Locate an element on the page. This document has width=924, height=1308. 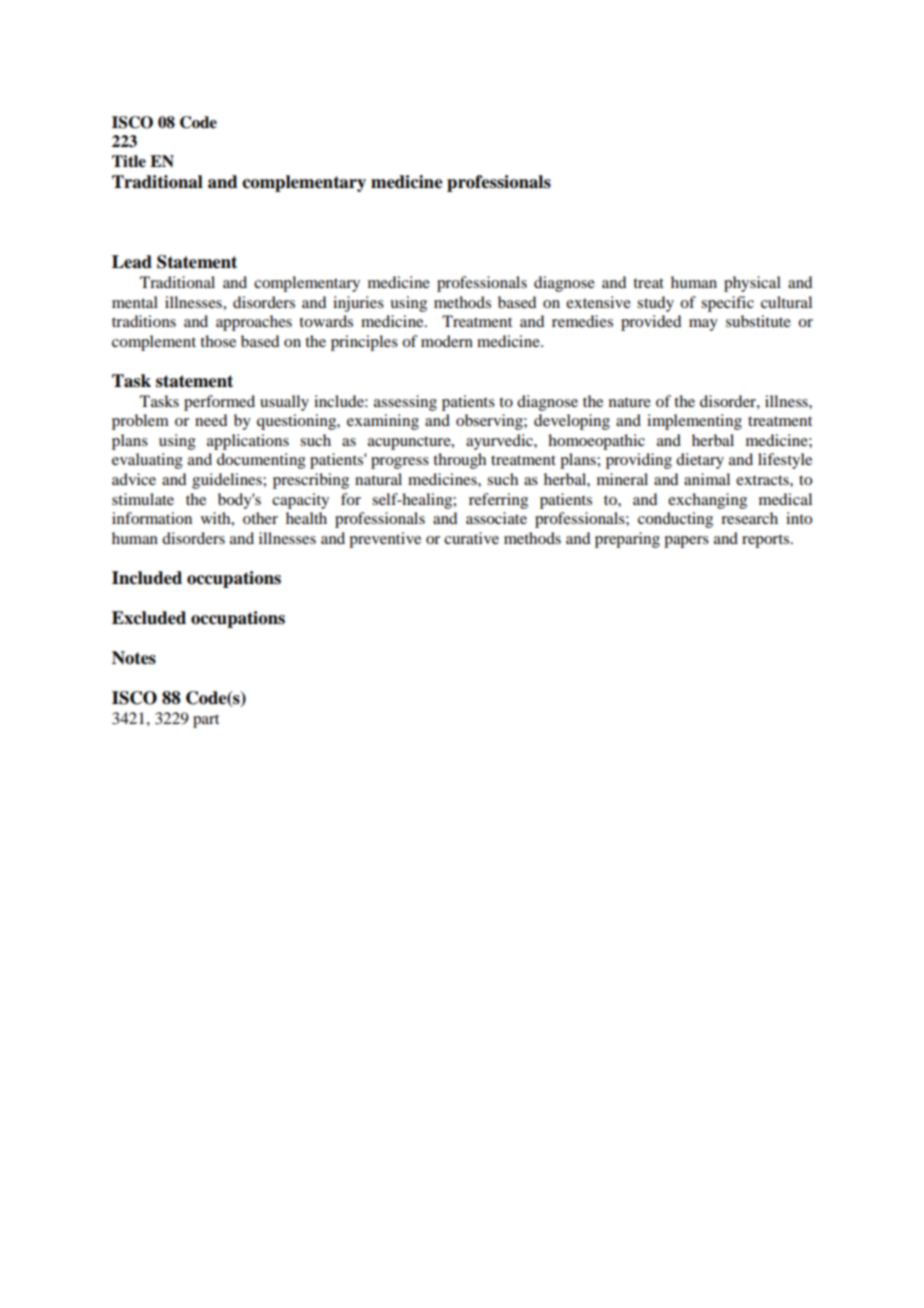
Notes is located at coordinates (134, 658).
